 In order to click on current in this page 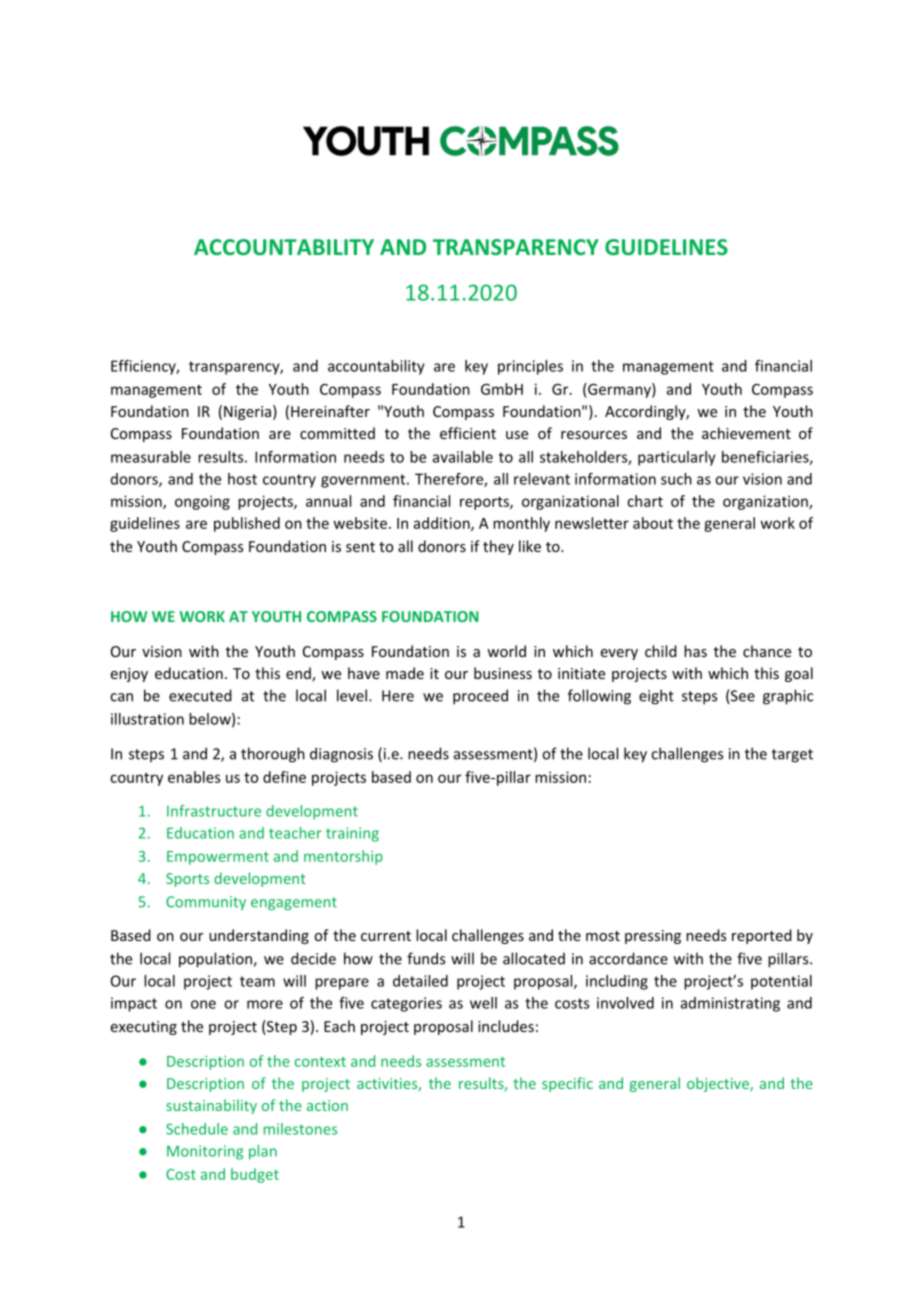, I will do `click(386, 936)`.
